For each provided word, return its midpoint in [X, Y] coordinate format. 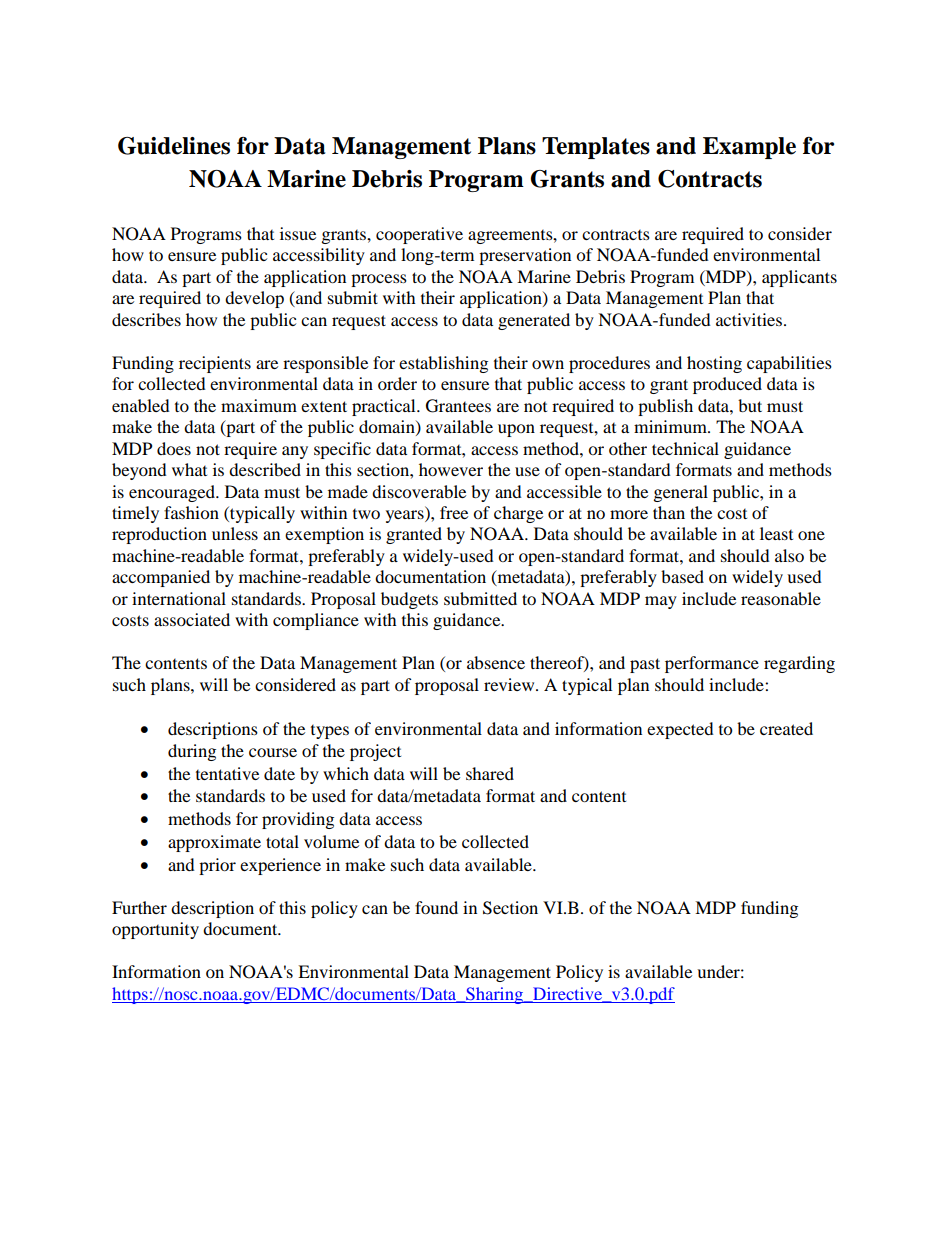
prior [217, 866]
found [436, 907]
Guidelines [174, 146]
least [776, 533]
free [454, 512]
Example [749, 148]
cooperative [419, 235]
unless [235, 533]
